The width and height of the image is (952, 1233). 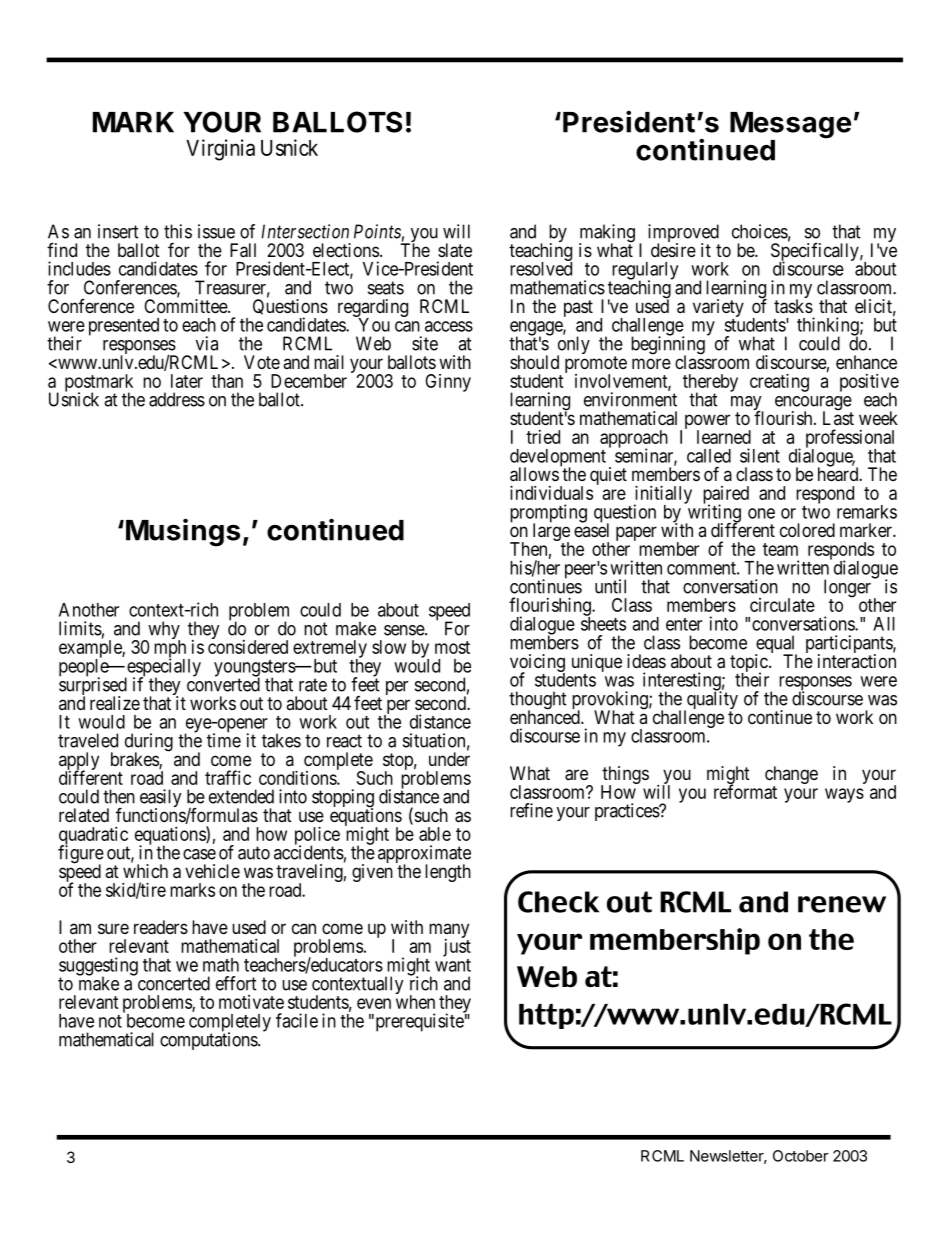 What do you see at coordinates (455, 250) in the image?
I see `slate` at bounding box center [455, 250].
